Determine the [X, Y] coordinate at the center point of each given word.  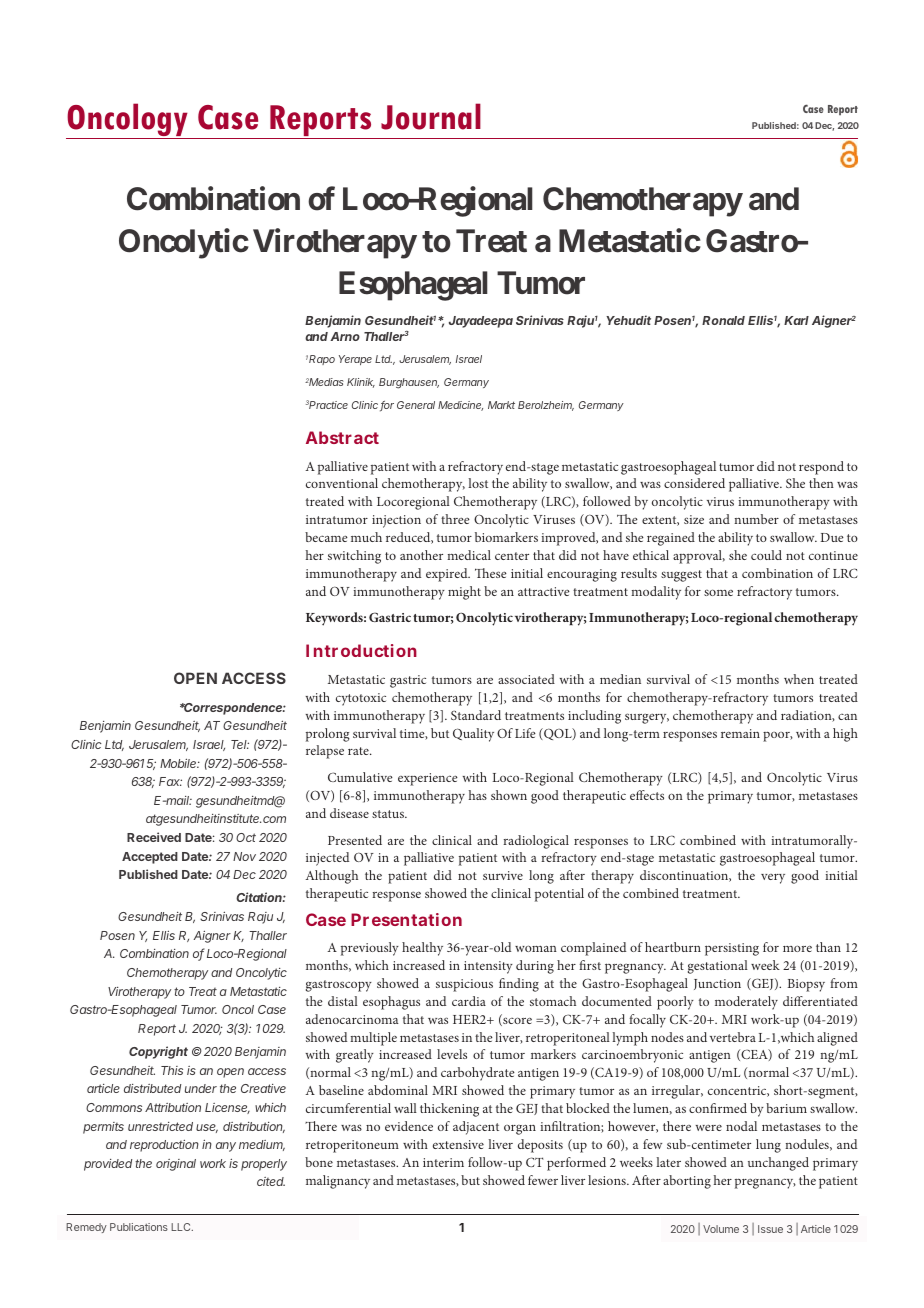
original [176, 1165]
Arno [345, 336]
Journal [431, 116]
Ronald [723, 320]
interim [443, 1162]
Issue [770, 1229]
